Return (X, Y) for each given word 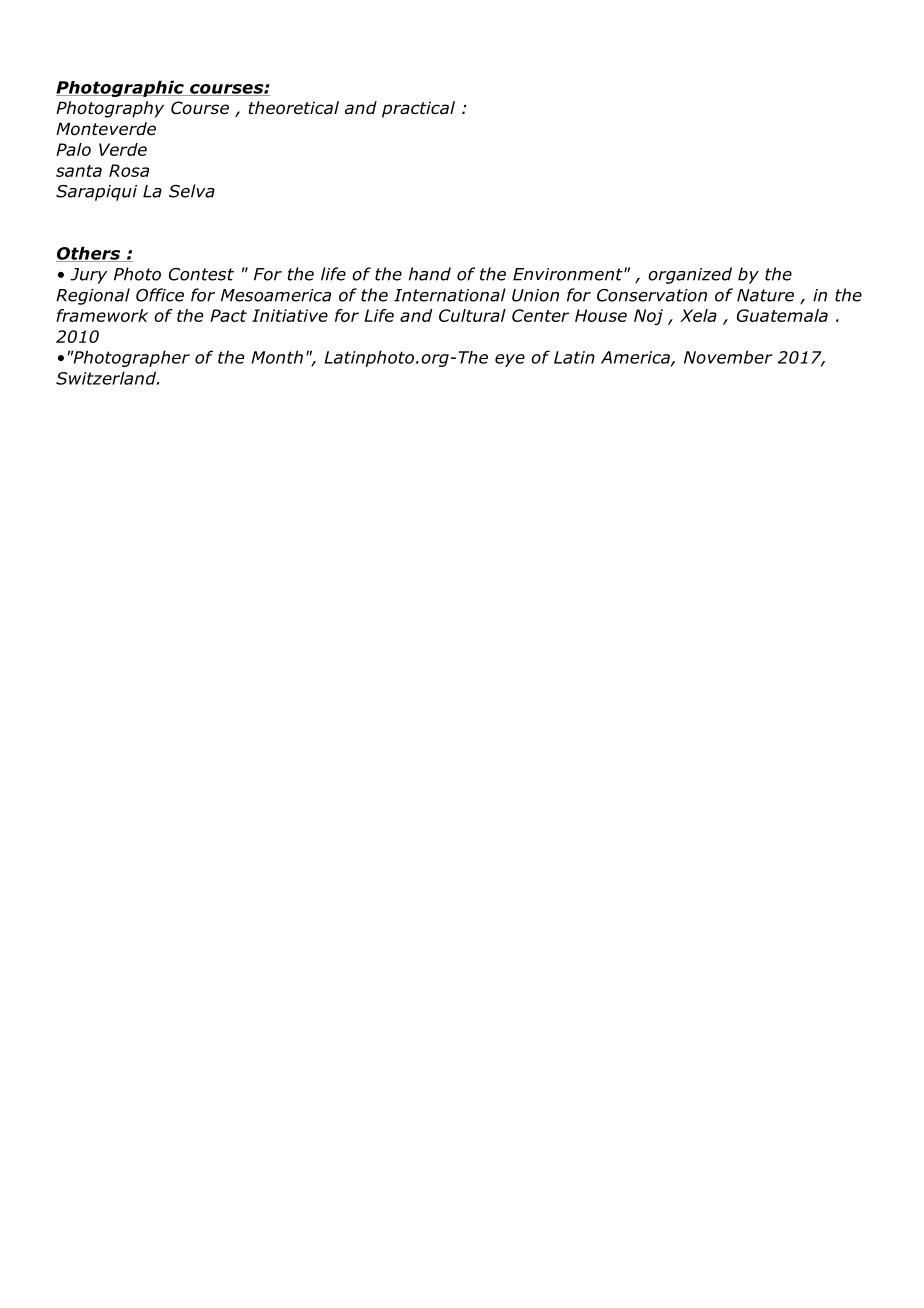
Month (277, 357)
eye (510, 360)
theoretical (294, 108)
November (728, 357)
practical (418, 109)
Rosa (129, 170)
